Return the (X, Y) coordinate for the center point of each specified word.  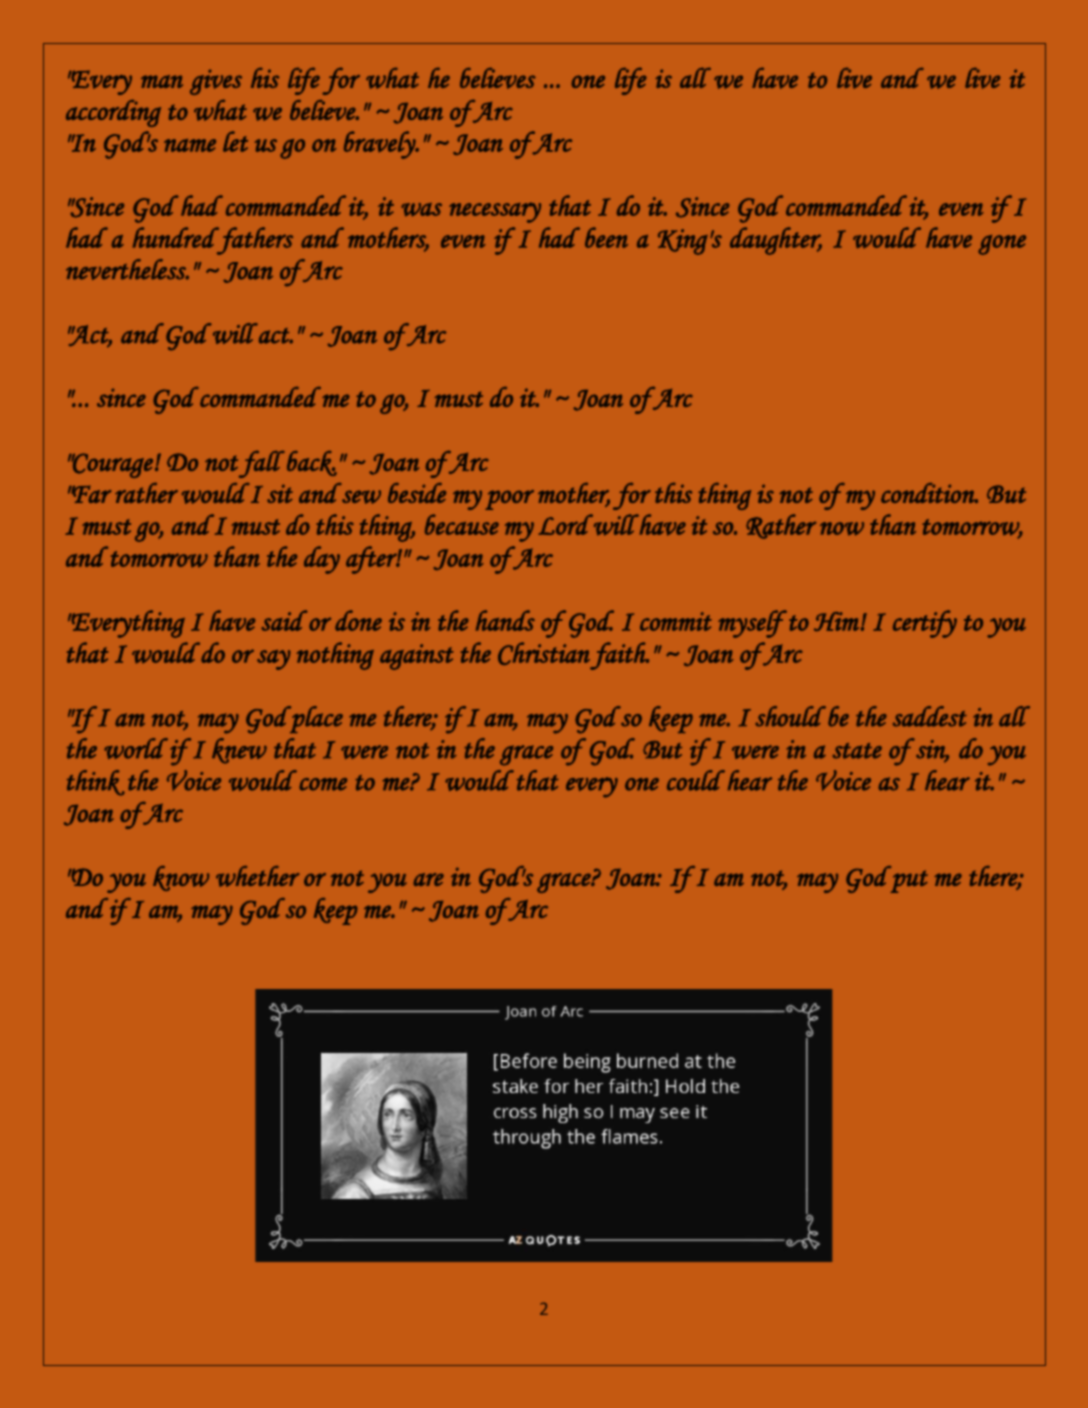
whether (257, 876)
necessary (495, 212)
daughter (776, 241)
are (428, 879)
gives (216, 82)
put (909, 881)
